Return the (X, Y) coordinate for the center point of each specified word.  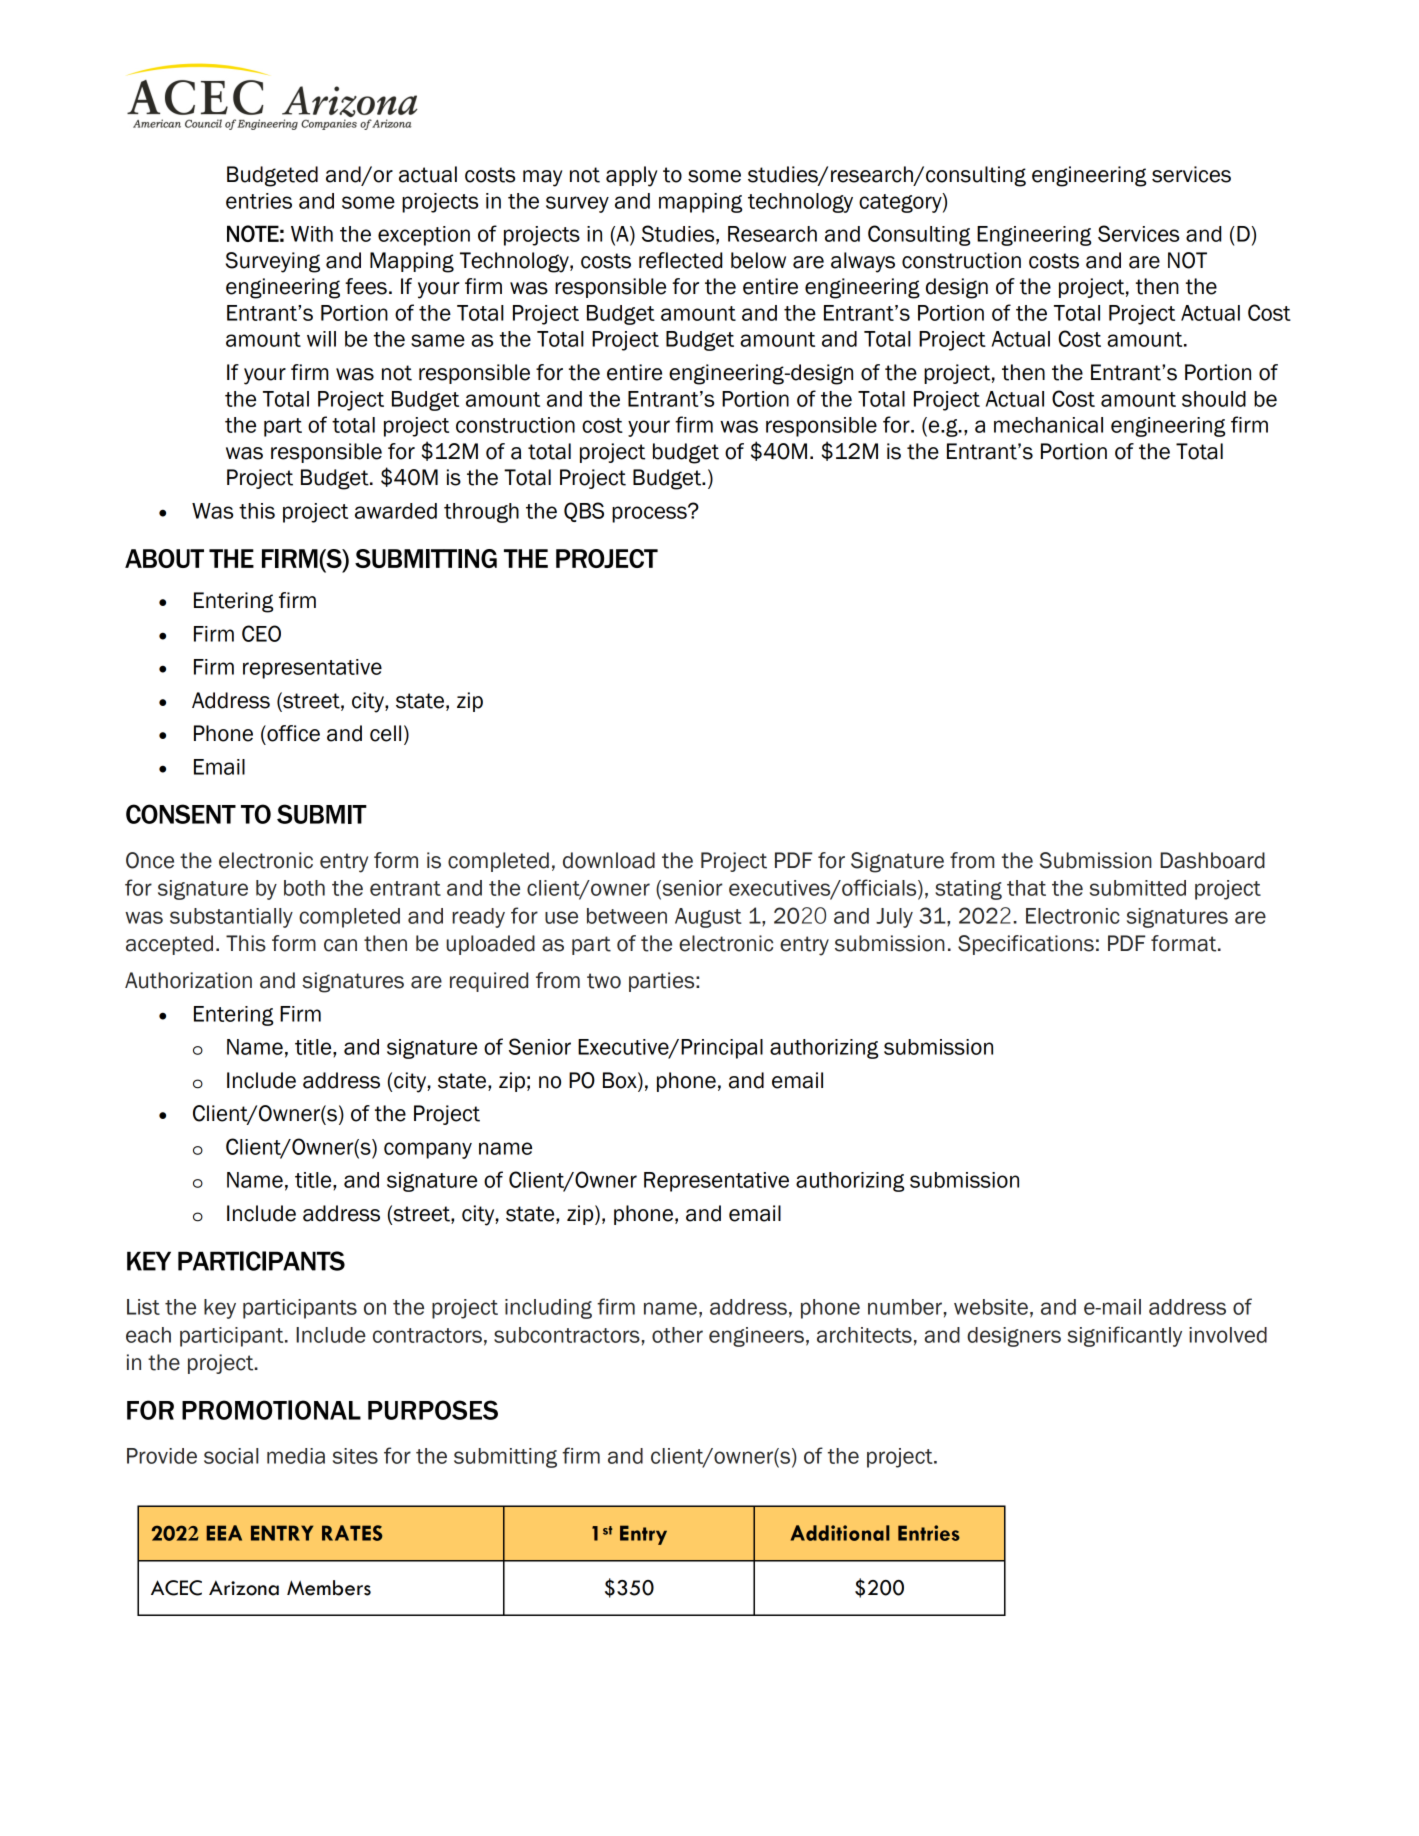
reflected (680, 260)
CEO (261, 633)
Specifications (1026, 945)
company (428, 1150)
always (863, 262)
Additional (840, 1533)
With (312, 234)
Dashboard (1212, 860)
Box (621, 1081)
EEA (224, 1533)
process (650, 514)
